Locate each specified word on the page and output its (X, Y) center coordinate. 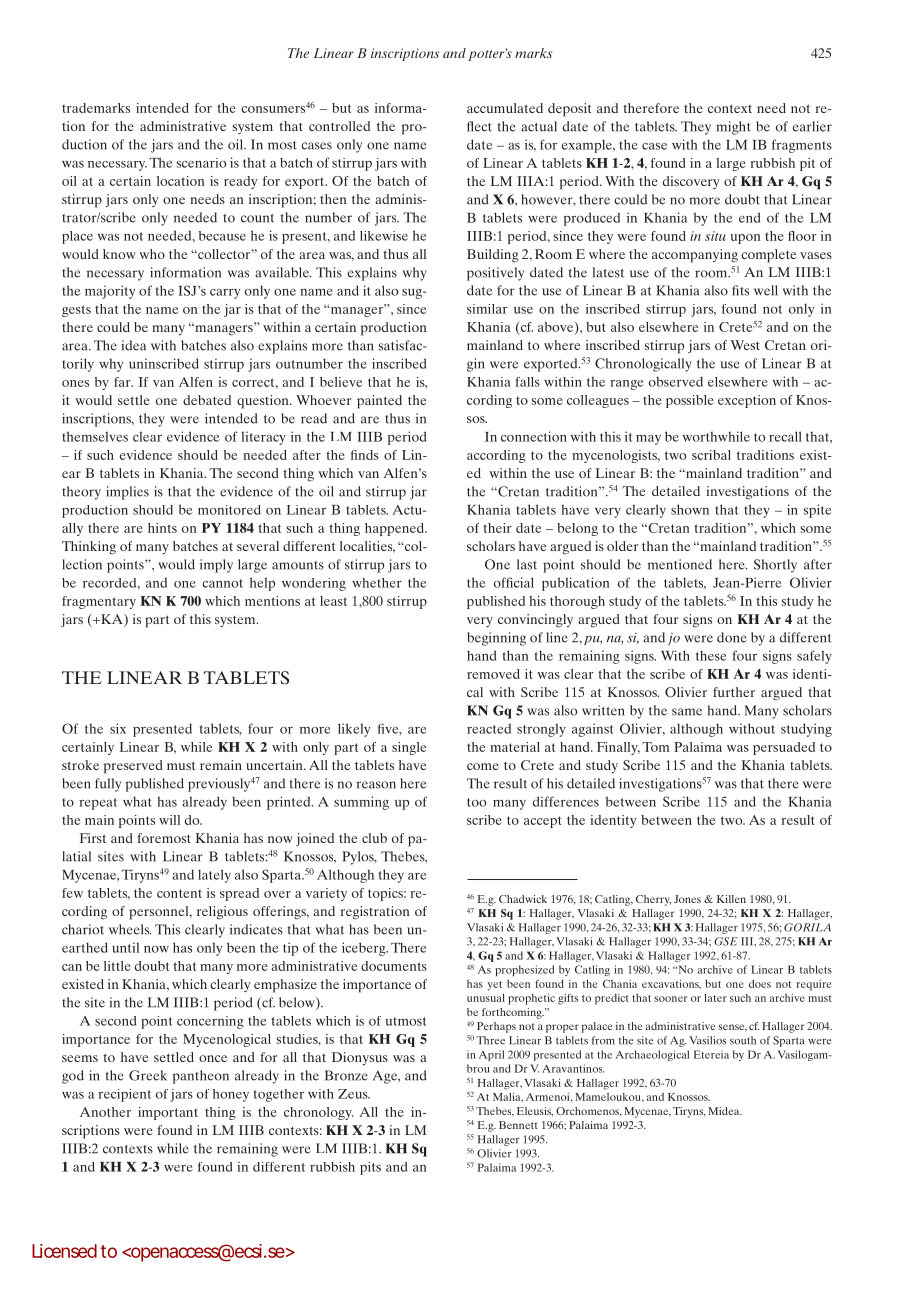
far (123, 382)
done (732, 637)
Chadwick (523, 899)
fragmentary (99, 602)
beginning (496, 639)
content (179, 893)
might (733, 128)
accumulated (505, 108)
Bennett (518, 1125)
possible (690, 401)
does (760, 984)
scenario (201, 163)
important (168, 1113)
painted (379, 402)
